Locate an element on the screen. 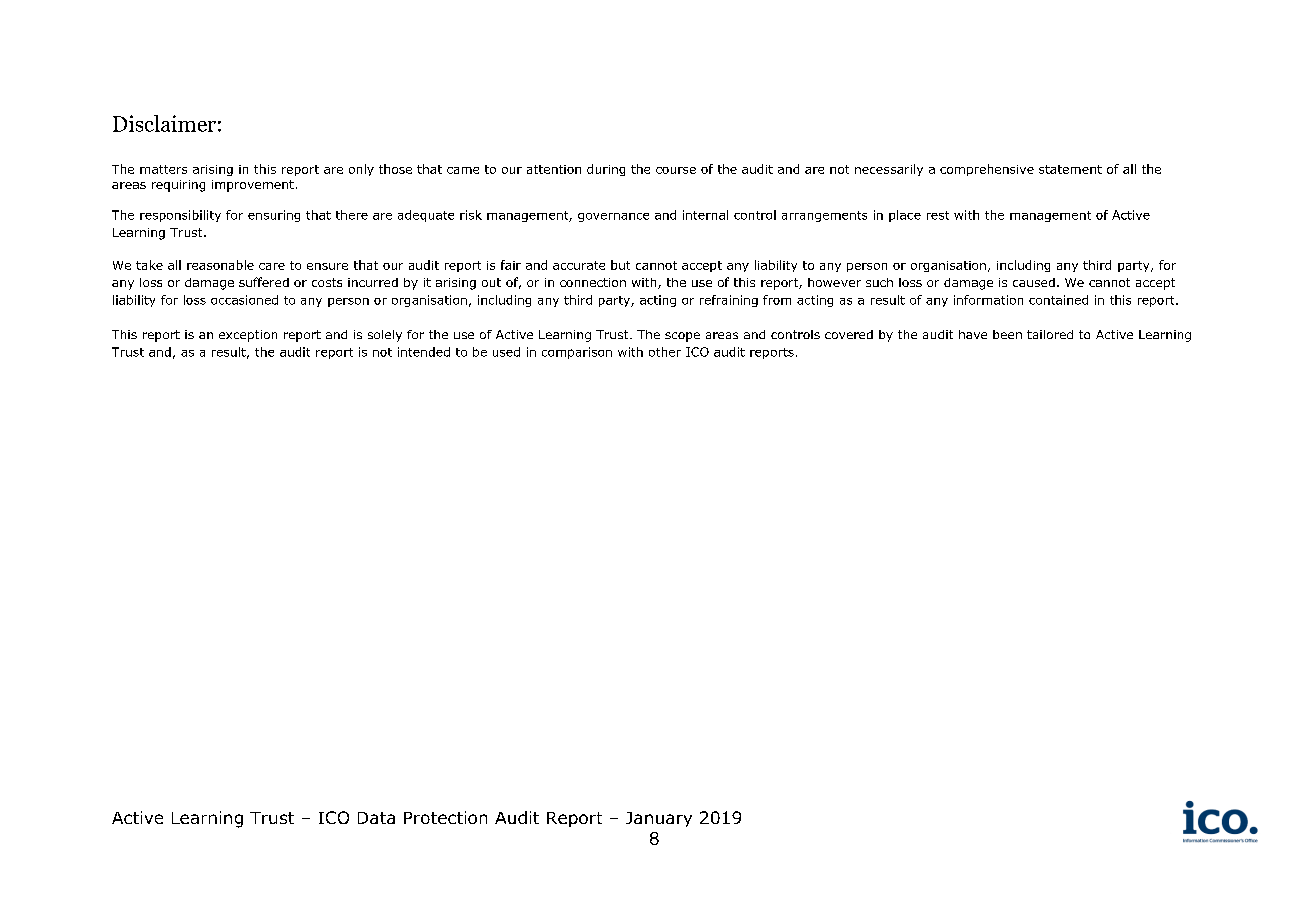 The height and width of the screenshot is (924, 1308). during is located at coordinates (606, 170).
